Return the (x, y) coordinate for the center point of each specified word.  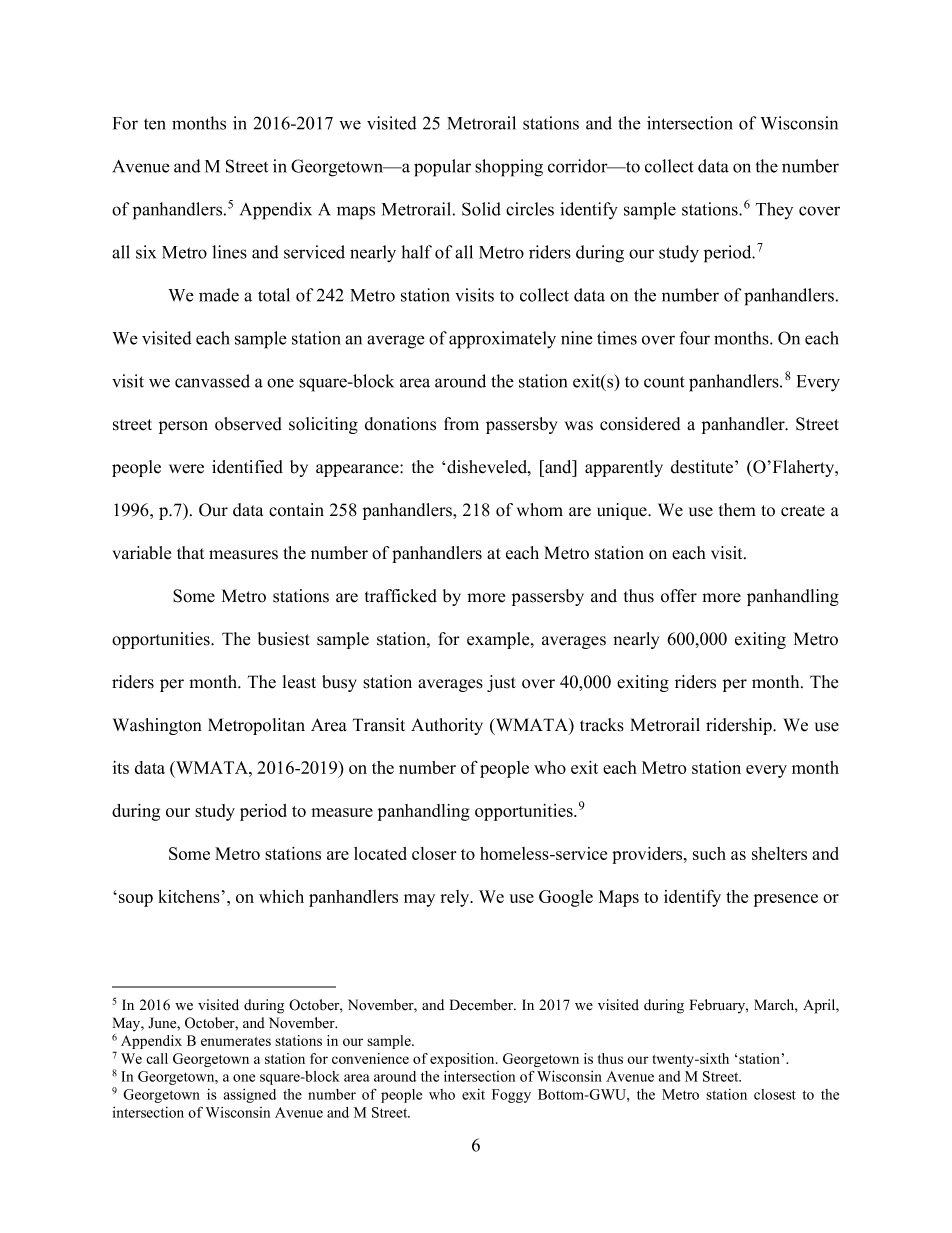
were (186, 469)
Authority (447, 726)
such (709, 853)
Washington (157, 726)
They (774, 210)
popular (442, 168)
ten (155, 124)
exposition (463, 1060)
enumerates (236, 1041)
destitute (703, 467)
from (461, 424)
